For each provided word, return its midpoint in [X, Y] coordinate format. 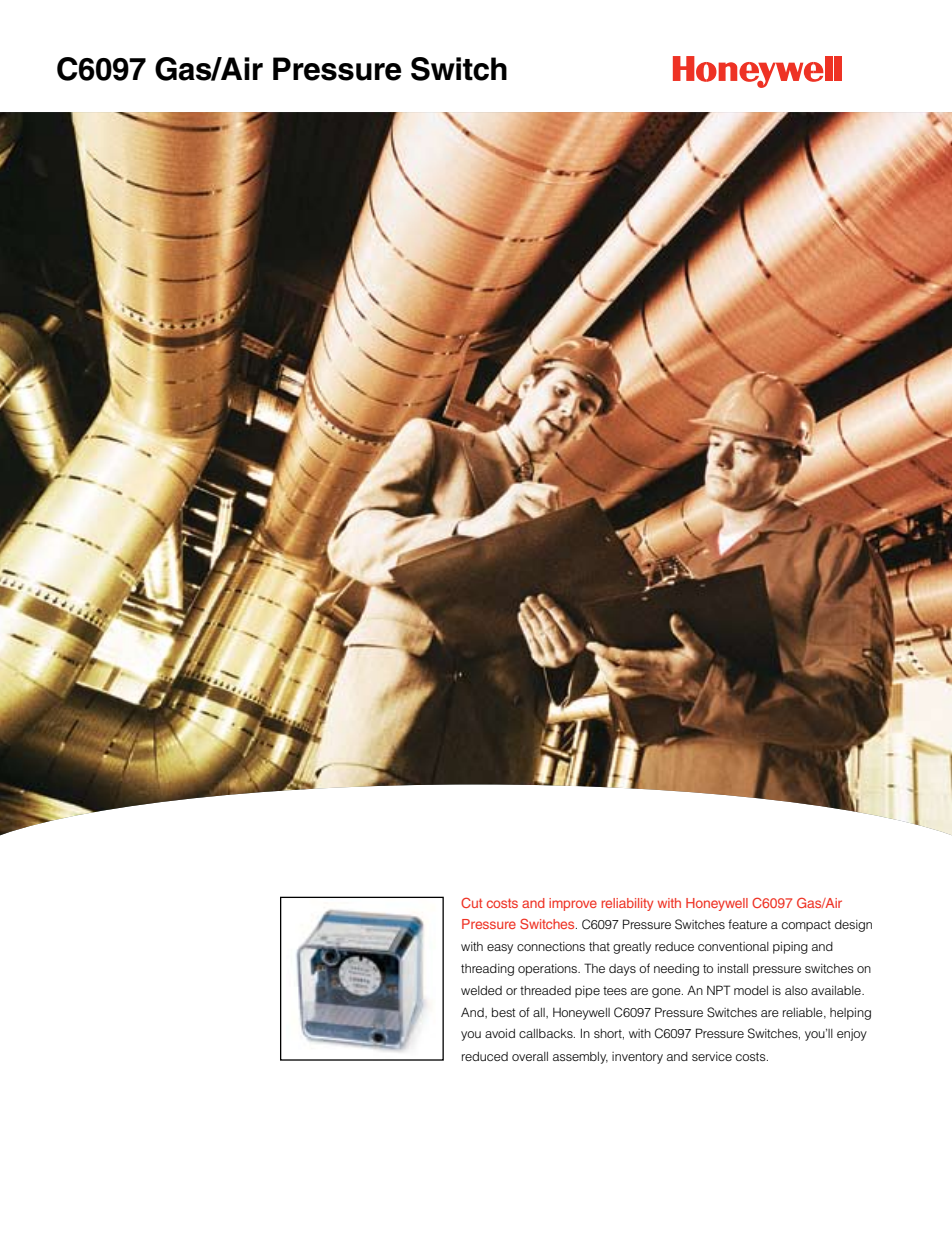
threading [487, 970]
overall [530, 1056]
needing [676, 970]
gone [667, 993]
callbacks [547, 1033]
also [796, 990]
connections [551, 946]
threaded [545, 990]
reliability [627, 904]
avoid [500, 1033]
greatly [632, 948]
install [733, 968]
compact [806, 926]
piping [790, 948]
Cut [471, 902]
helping [850, 1014]
